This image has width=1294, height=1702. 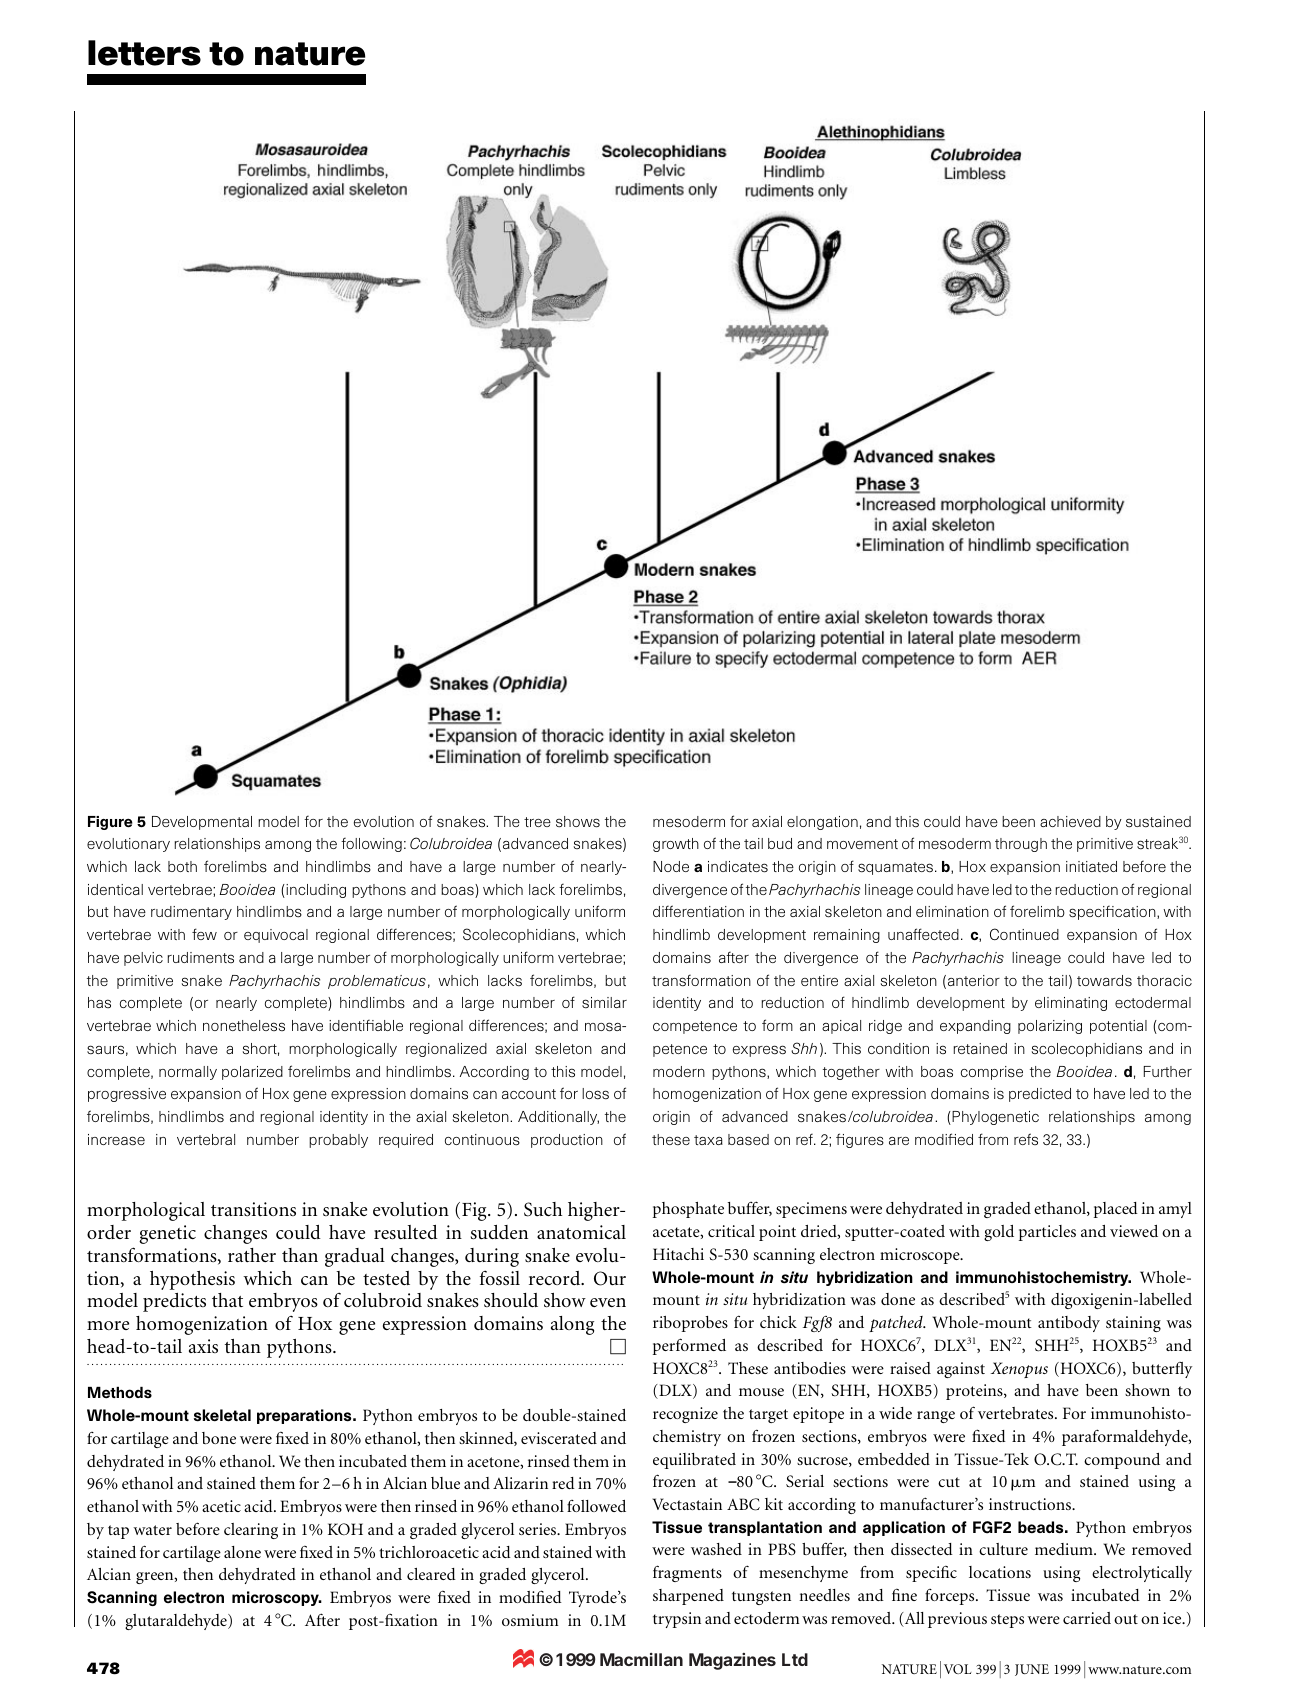 I want to click on trypsin, so click(x=677, y=1620).
